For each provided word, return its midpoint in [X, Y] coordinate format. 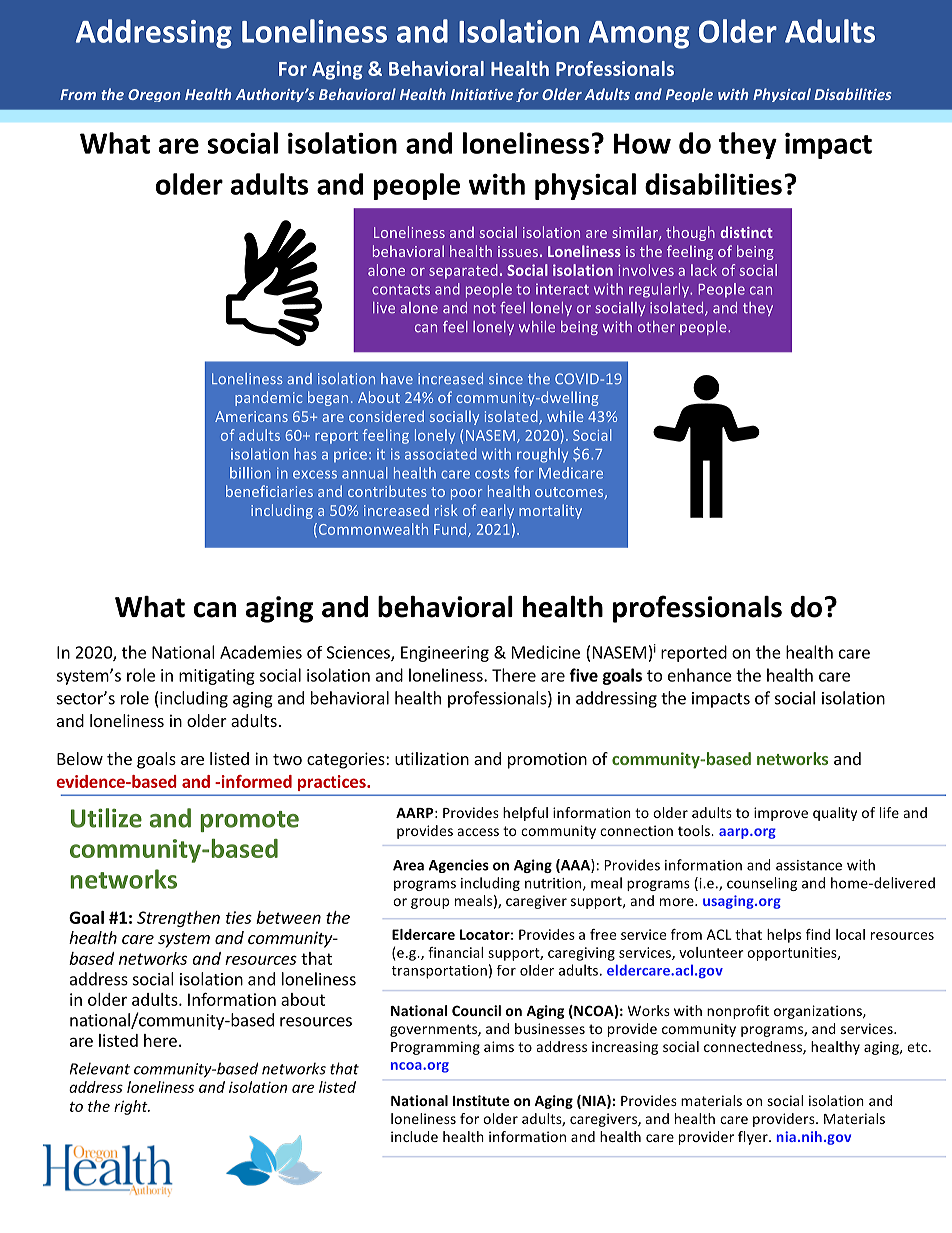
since [506, 379]
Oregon [154, 95]
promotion [547, 760]
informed [255, 781]
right [132, 1107]
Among [639, 35]
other [656, 327]
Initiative [482, 94]
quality [835, 814]
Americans [251, 416]
